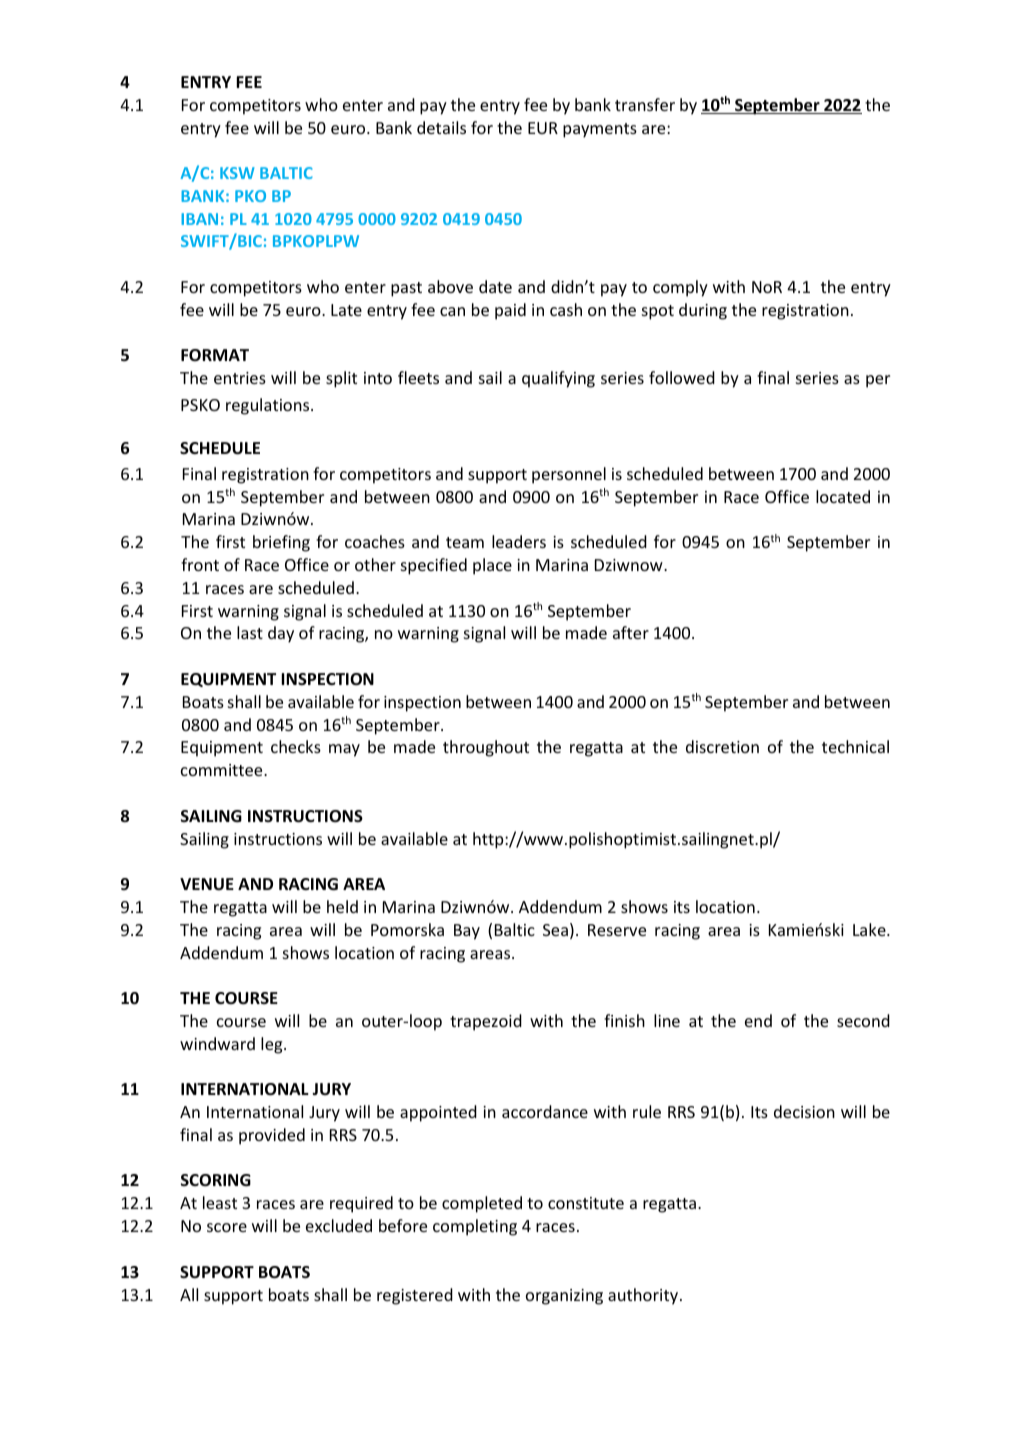  What do you see at coordinates (600, 130) in the screenshot?
I see `payments` at bounding box center [600, 130].
